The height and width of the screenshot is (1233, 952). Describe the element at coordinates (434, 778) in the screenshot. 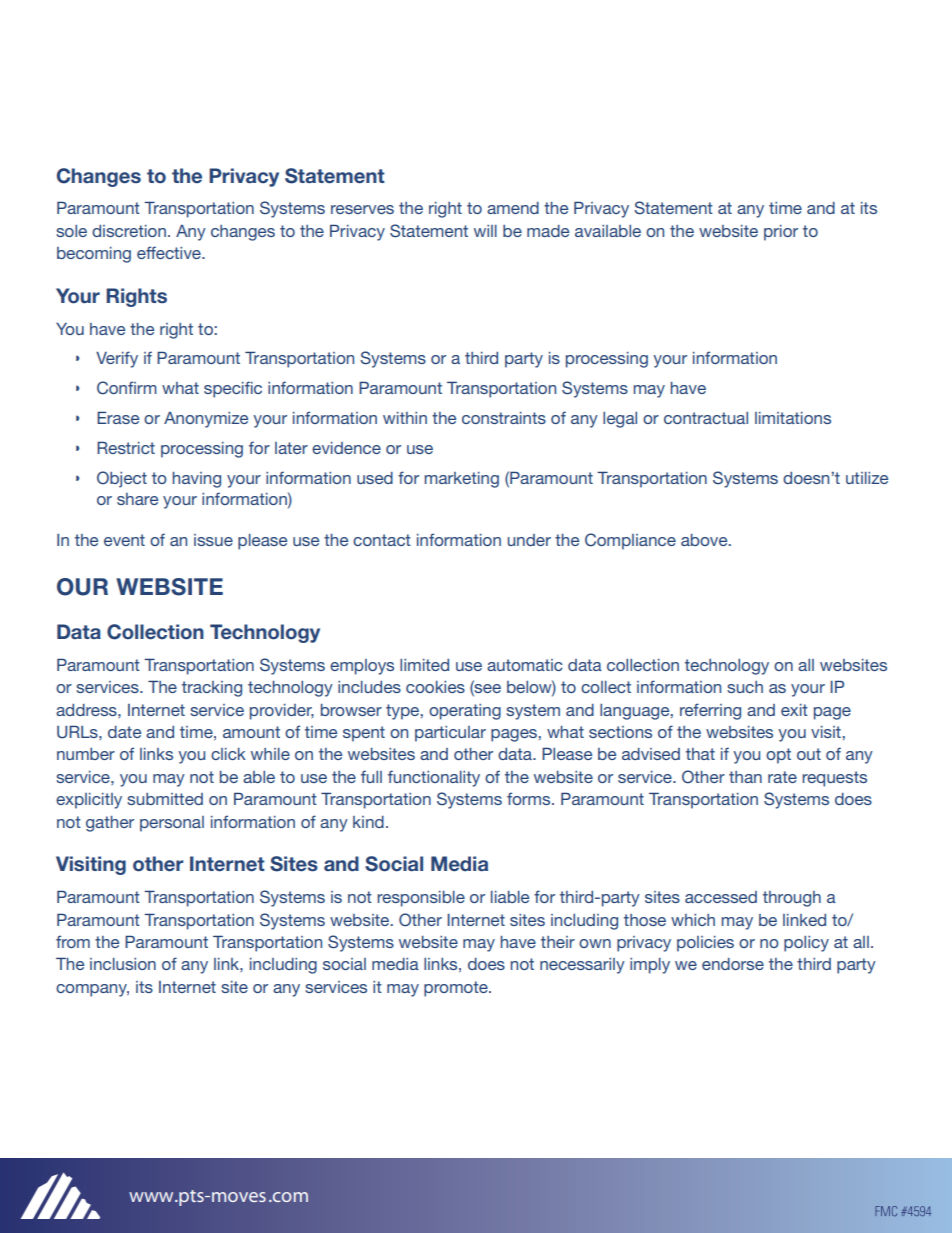

I see `functionality` at that location.
